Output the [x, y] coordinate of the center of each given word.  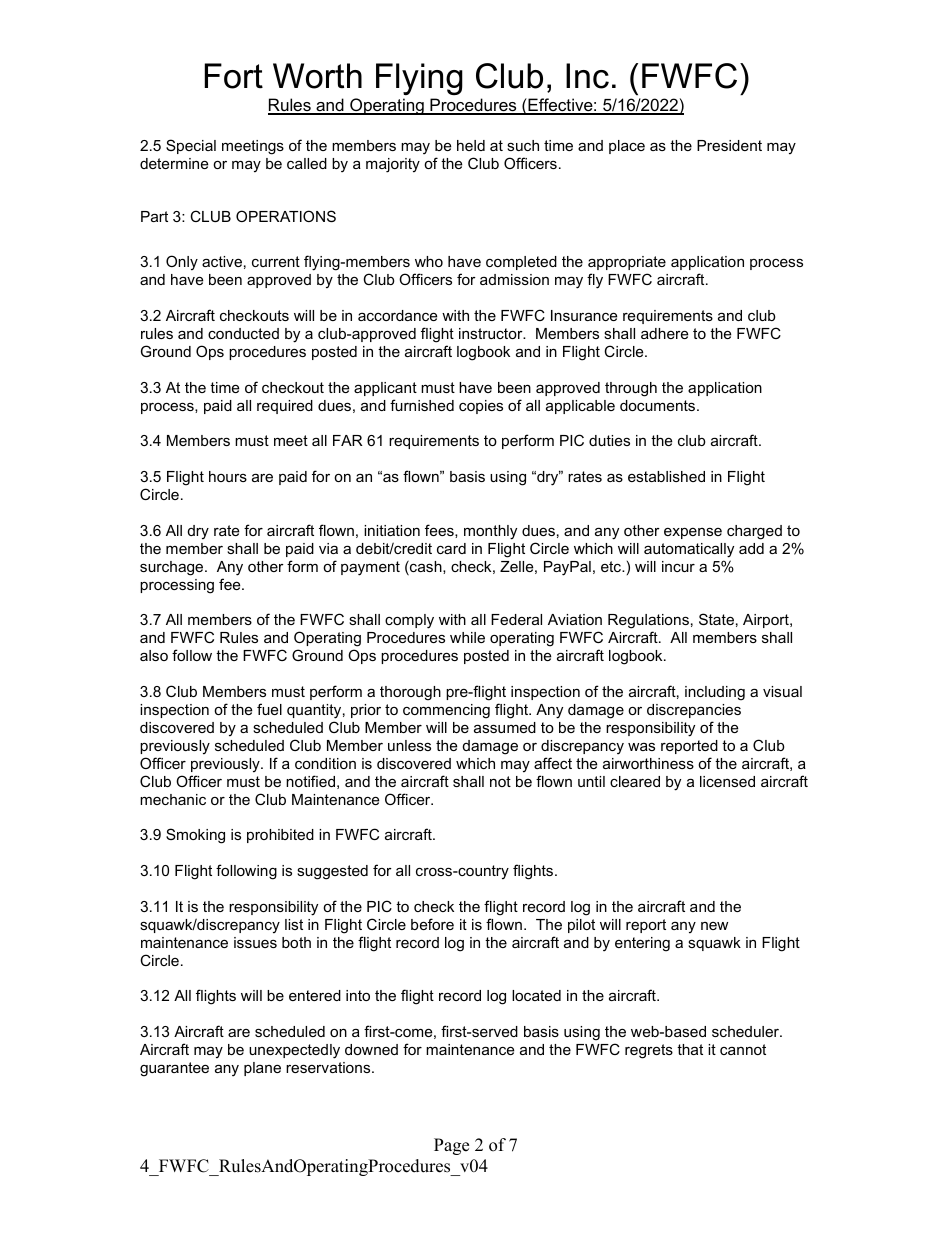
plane [262, 1069]
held [471, 145]
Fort [234, 76]
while [467, 637]
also [154, 655]
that [690, 1049]
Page [451, 1146]
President [729, 145]
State [716, 619]
